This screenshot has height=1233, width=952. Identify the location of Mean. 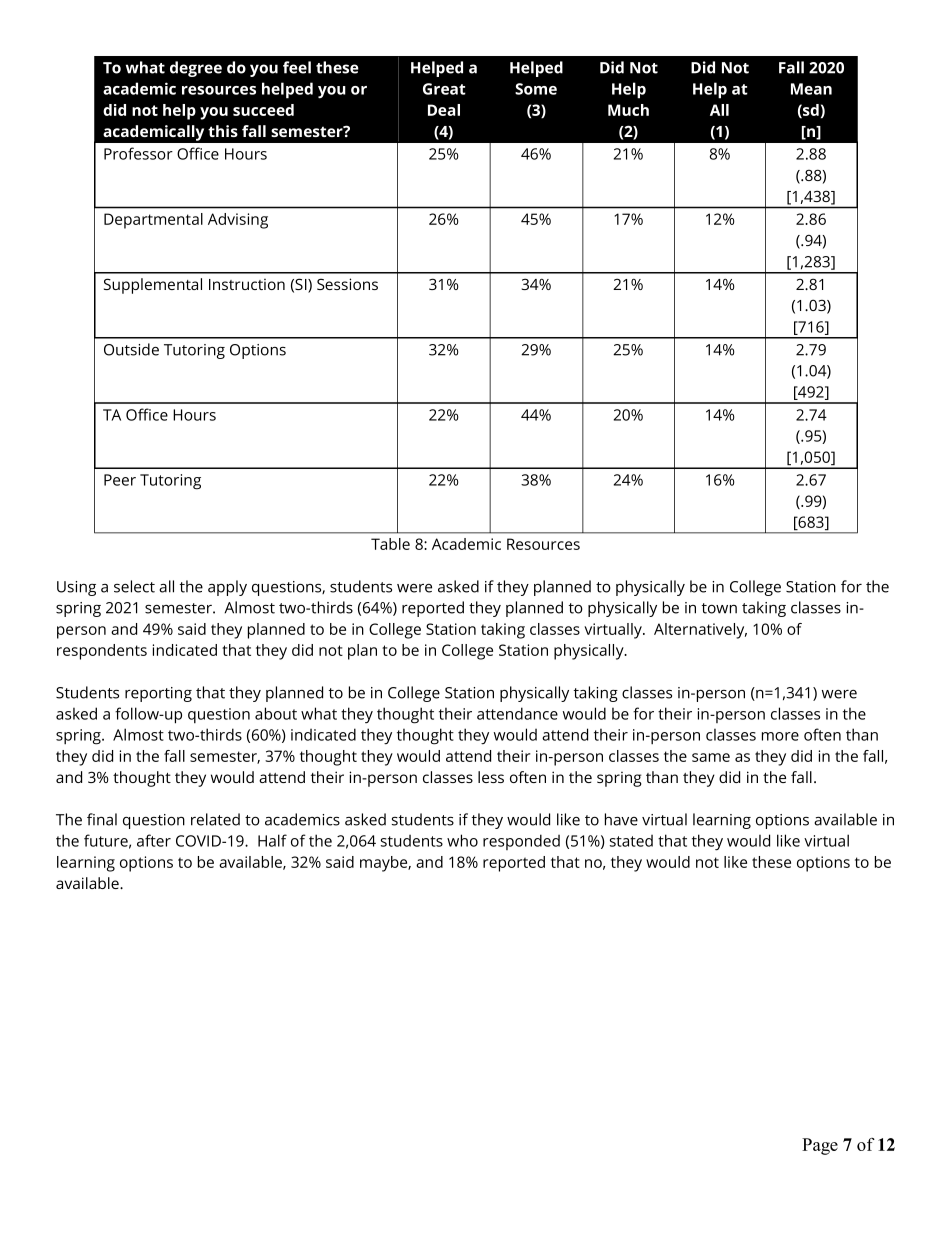
(811, 89).
